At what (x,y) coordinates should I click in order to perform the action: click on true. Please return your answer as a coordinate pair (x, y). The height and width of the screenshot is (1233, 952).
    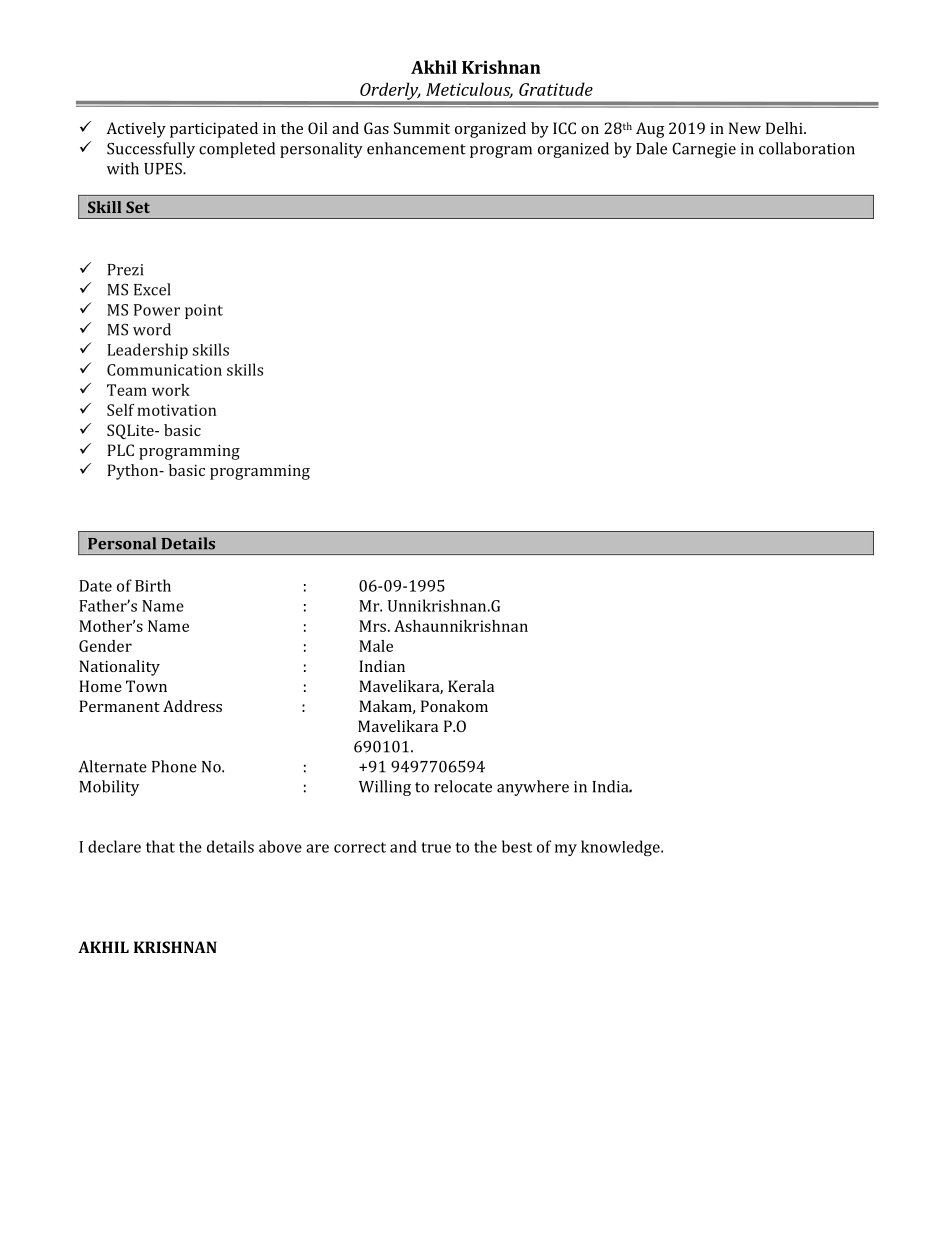
    Looking at the image, I should click on (436, 847).
